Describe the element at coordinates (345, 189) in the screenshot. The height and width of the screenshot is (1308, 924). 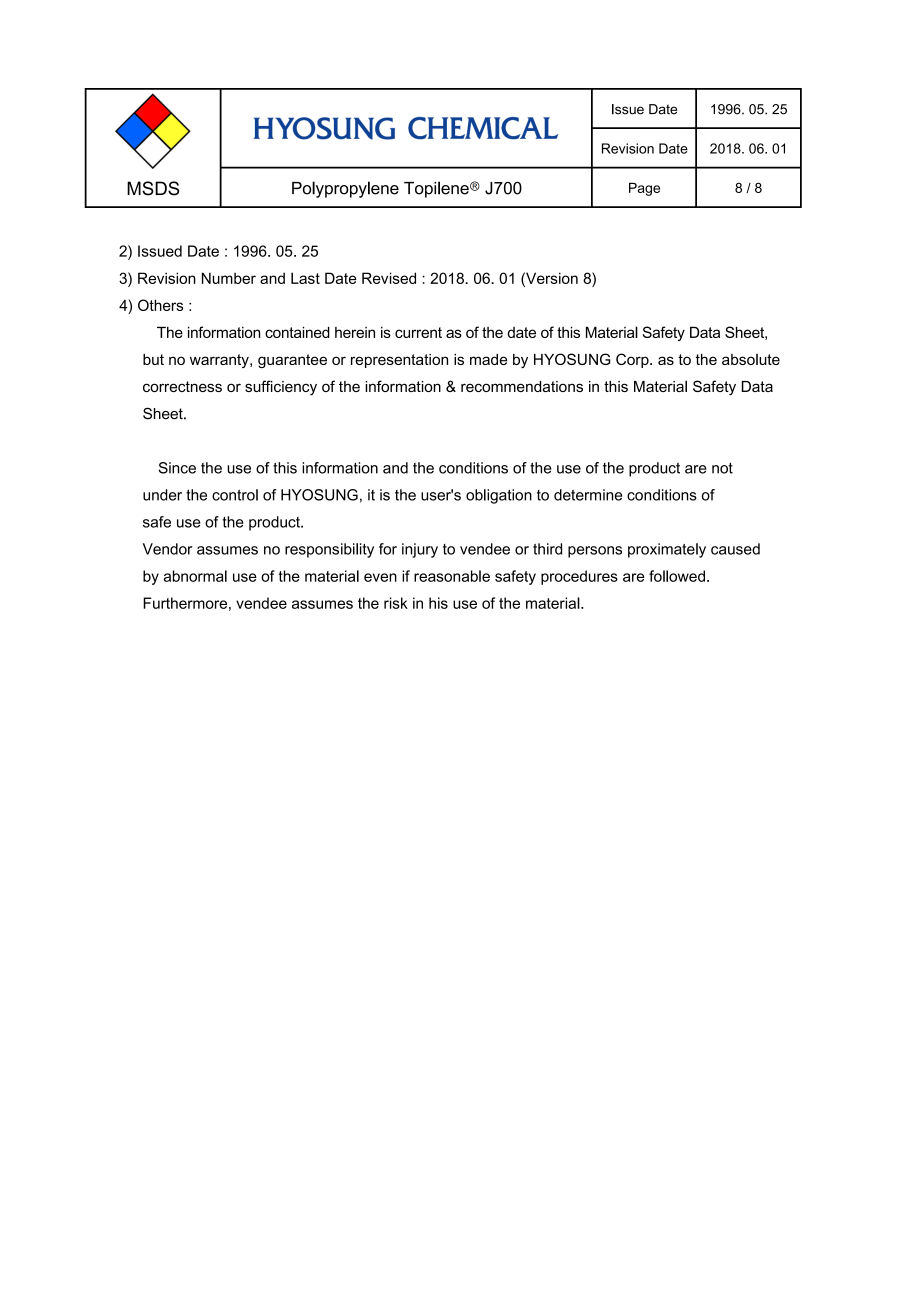
I see `Polypropylene` at that location.
